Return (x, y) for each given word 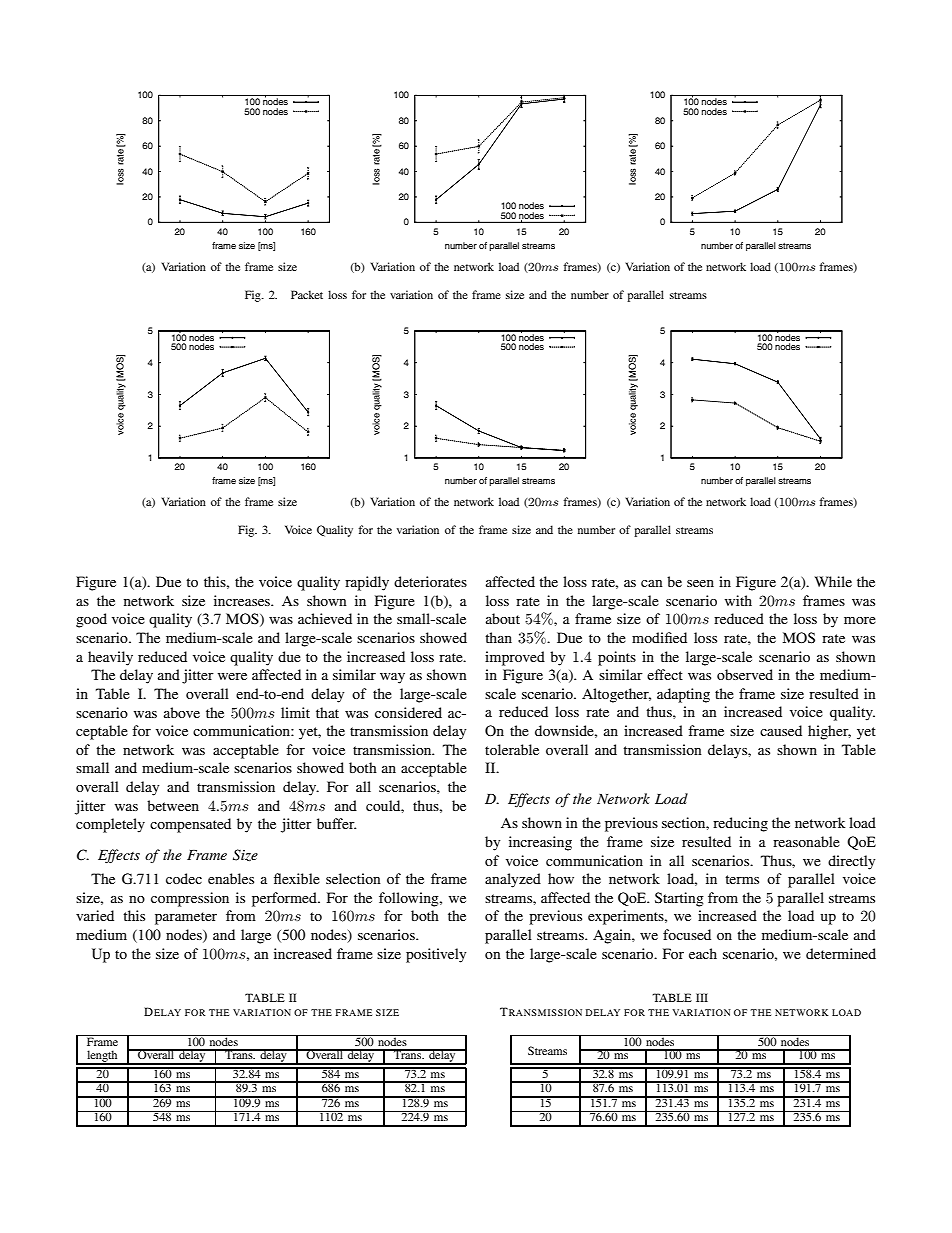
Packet (307, 294)
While (833, 581)
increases (243, 600)
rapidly (367, 583)
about (503, 618)
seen (700, 583)
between (173, 805)
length (102, 1057)
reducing (740, 824)
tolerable (512, 749)
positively (436, 955)
